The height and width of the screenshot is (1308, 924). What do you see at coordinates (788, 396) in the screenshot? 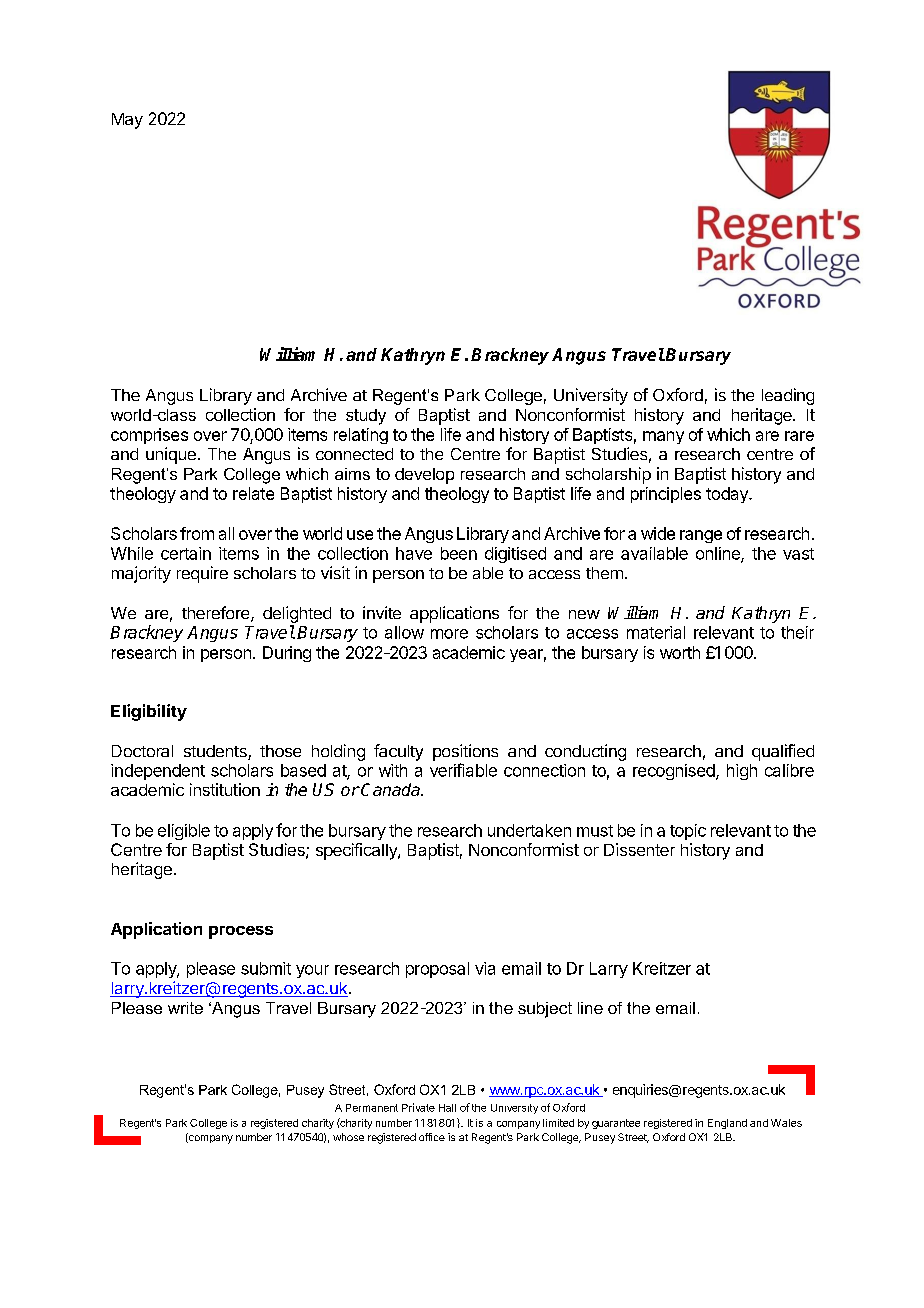
I see `leading` at bounding box center [788, 396].
